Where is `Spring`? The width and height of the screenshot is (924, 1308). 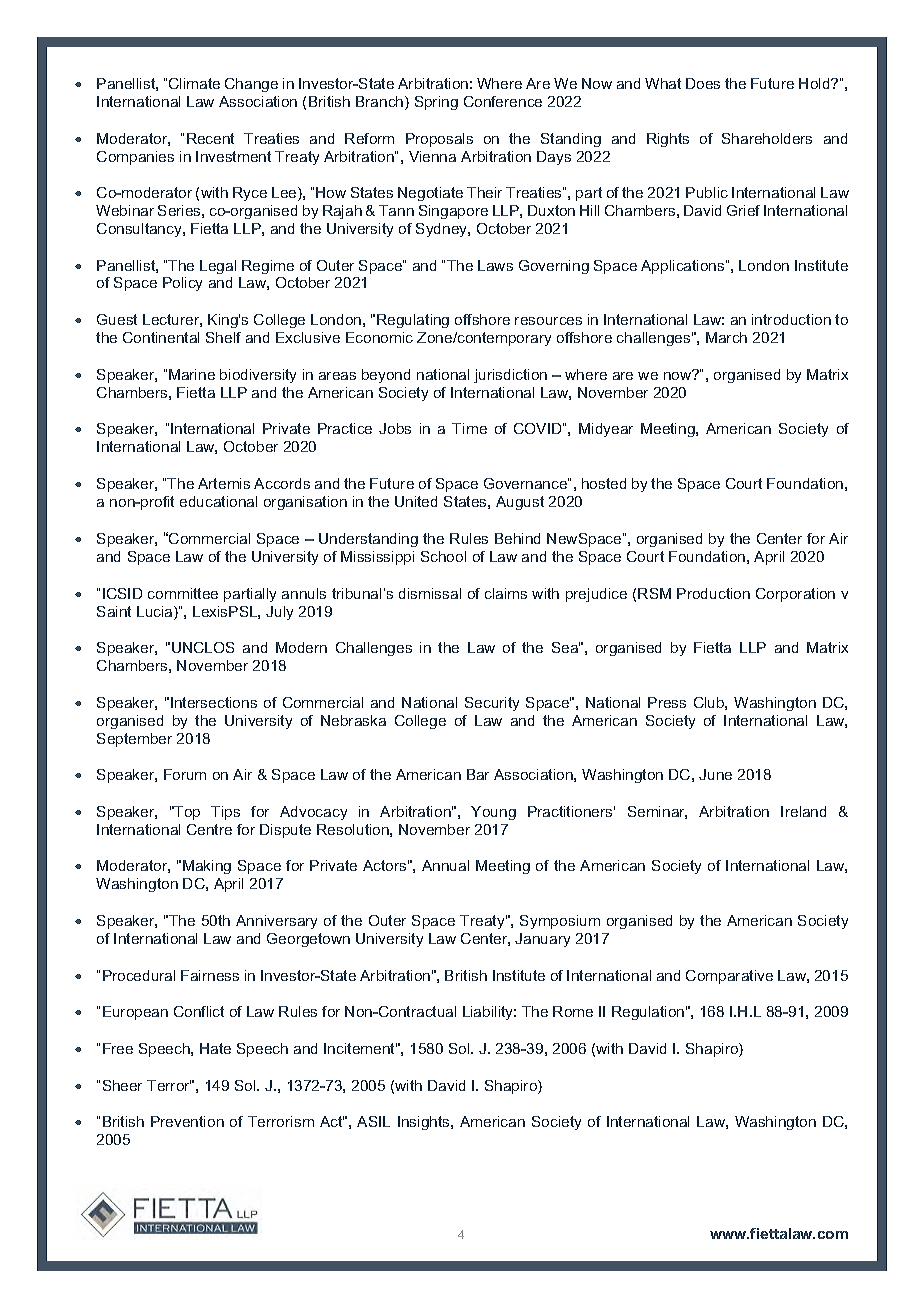
Spring is located at coordinates (436, 103).
